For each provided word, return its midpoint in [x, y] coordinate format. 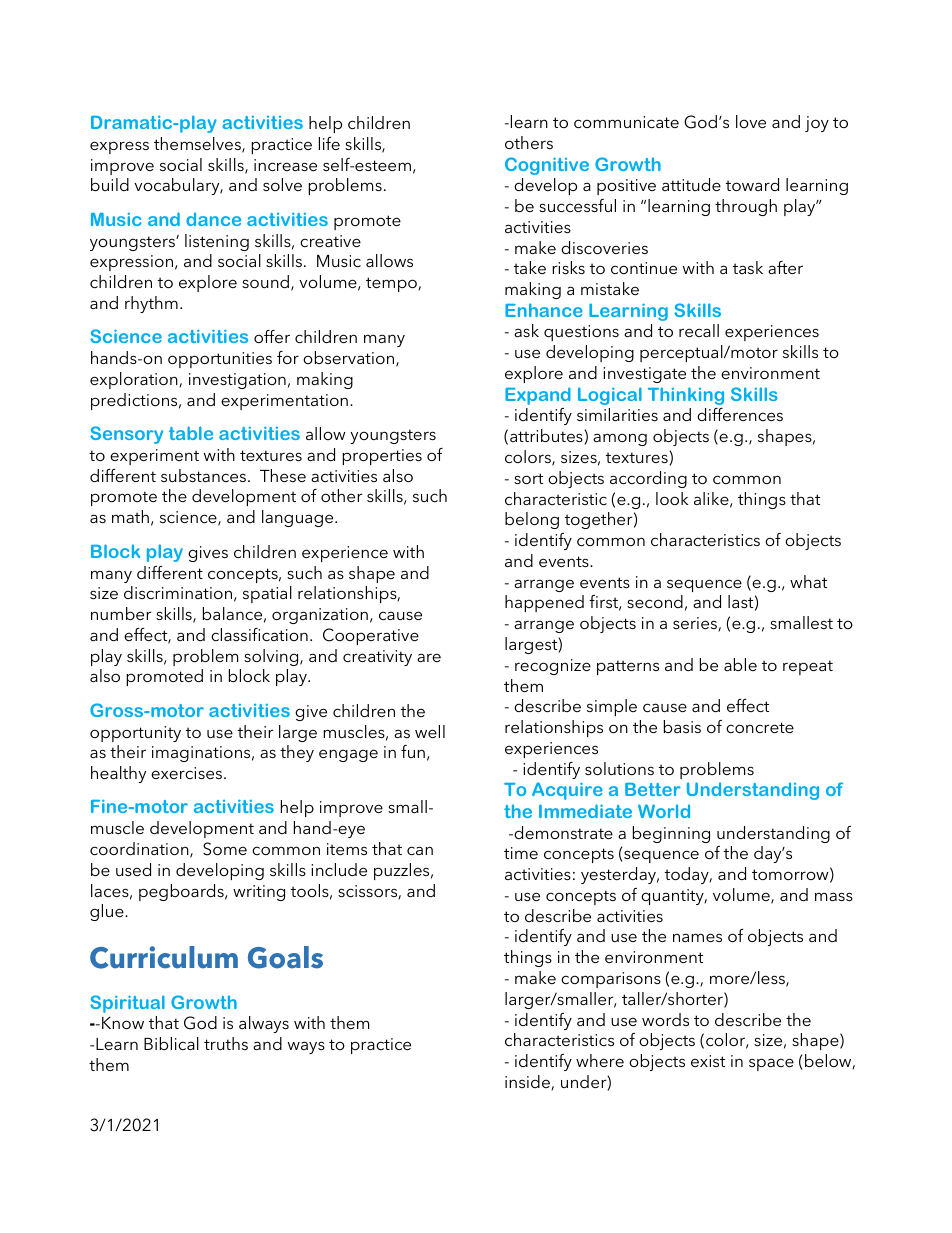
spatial [267, 594]
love [751, 121]
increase [285, 165]
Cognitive [547, 166]
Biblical [171, 1043]
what [808, 581]
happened [544, 603]
